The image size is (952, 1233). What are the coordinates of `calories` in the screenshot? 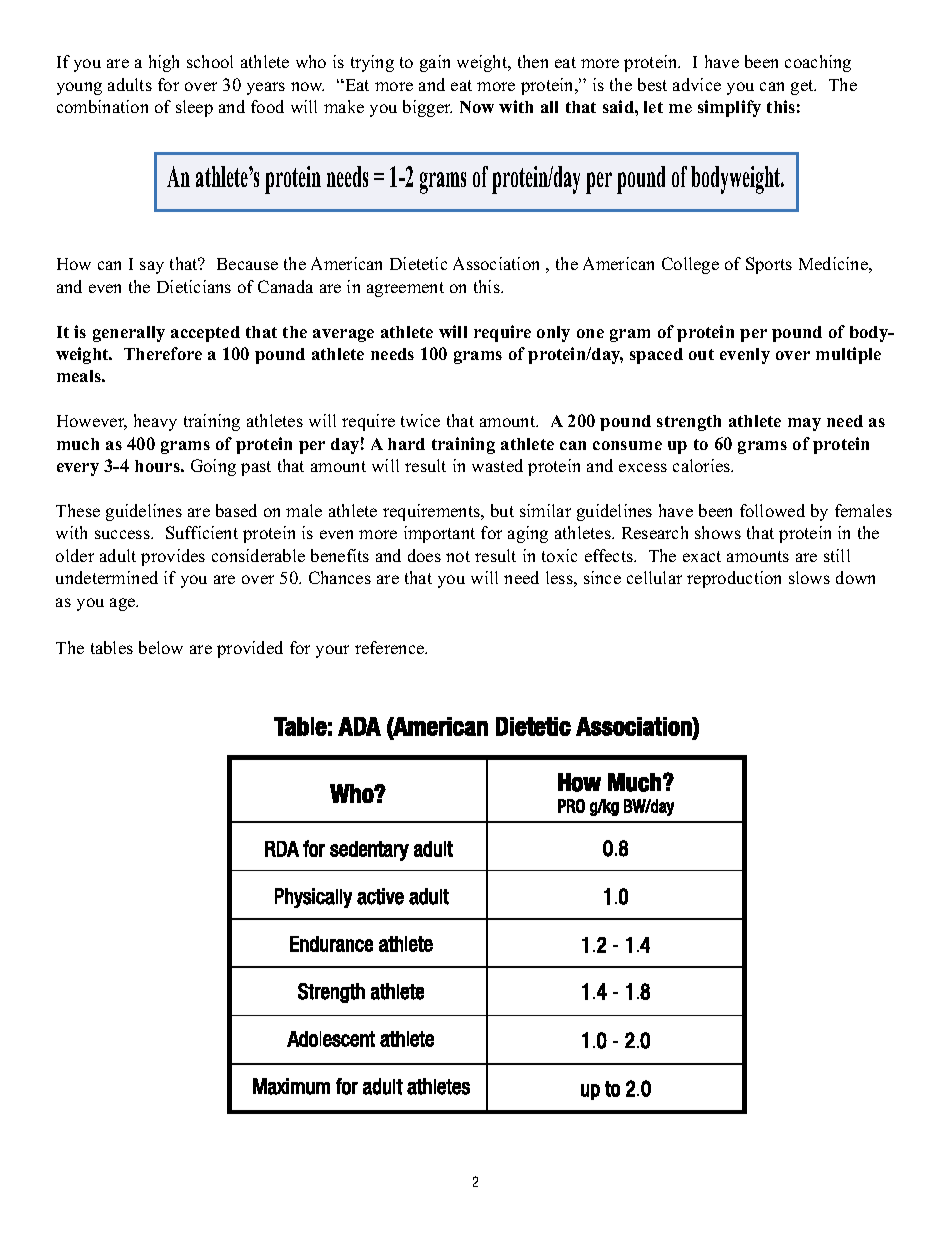 It's located at (703, 465).
